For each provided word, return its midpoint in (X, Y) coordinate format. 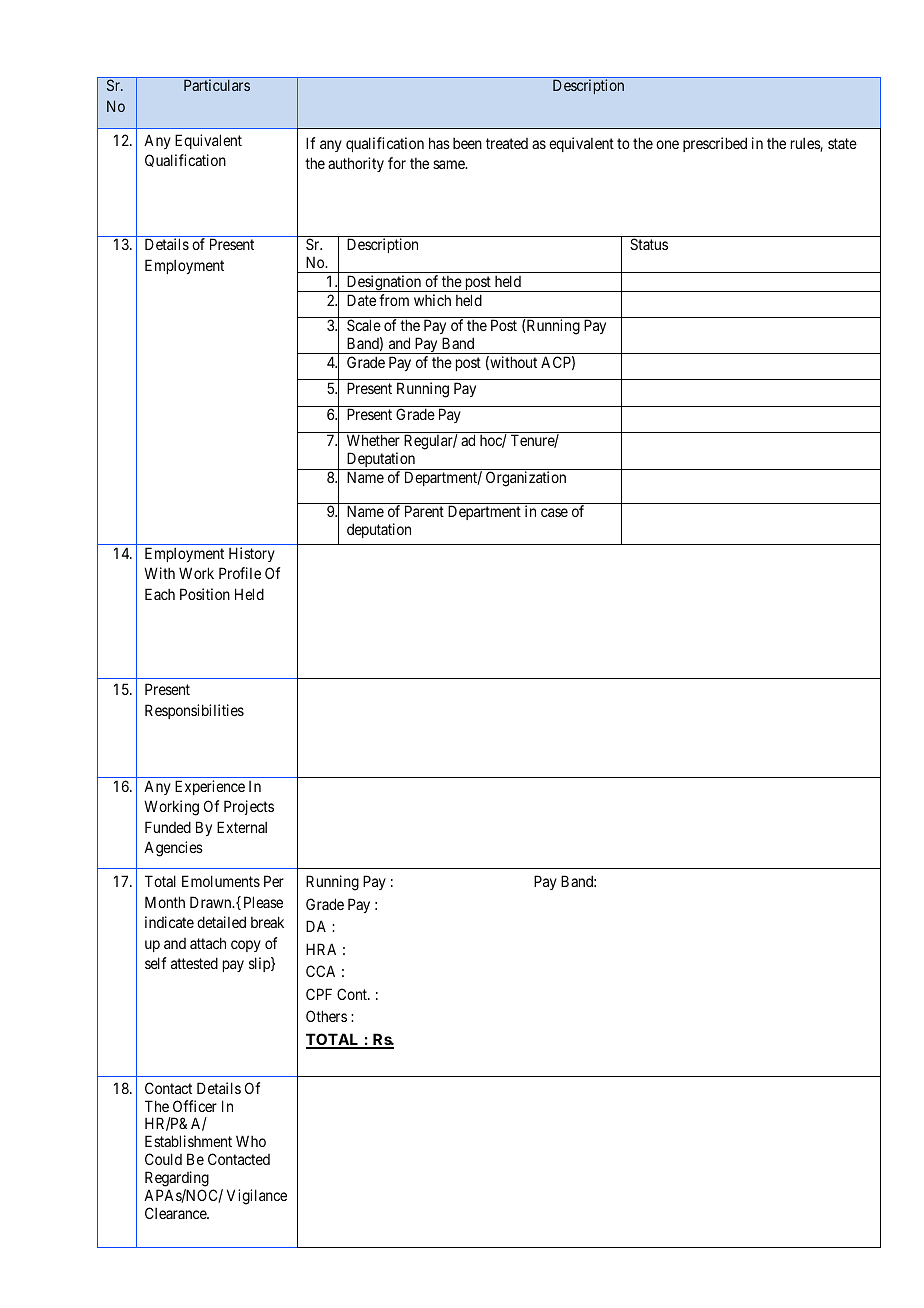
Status (649, 244)
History (252, 554)
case (554, 512)
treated (507, 143)
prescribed (715, 144)
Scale (364, 325)
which (432, 300)
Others (326, 1016)
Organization (526, 479)
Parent (424, 511)
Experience (210, 787)
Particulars (217, 85)
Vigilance (257, 1197)
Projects (249, 807)
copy (246, 946)
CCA (320, 971)
